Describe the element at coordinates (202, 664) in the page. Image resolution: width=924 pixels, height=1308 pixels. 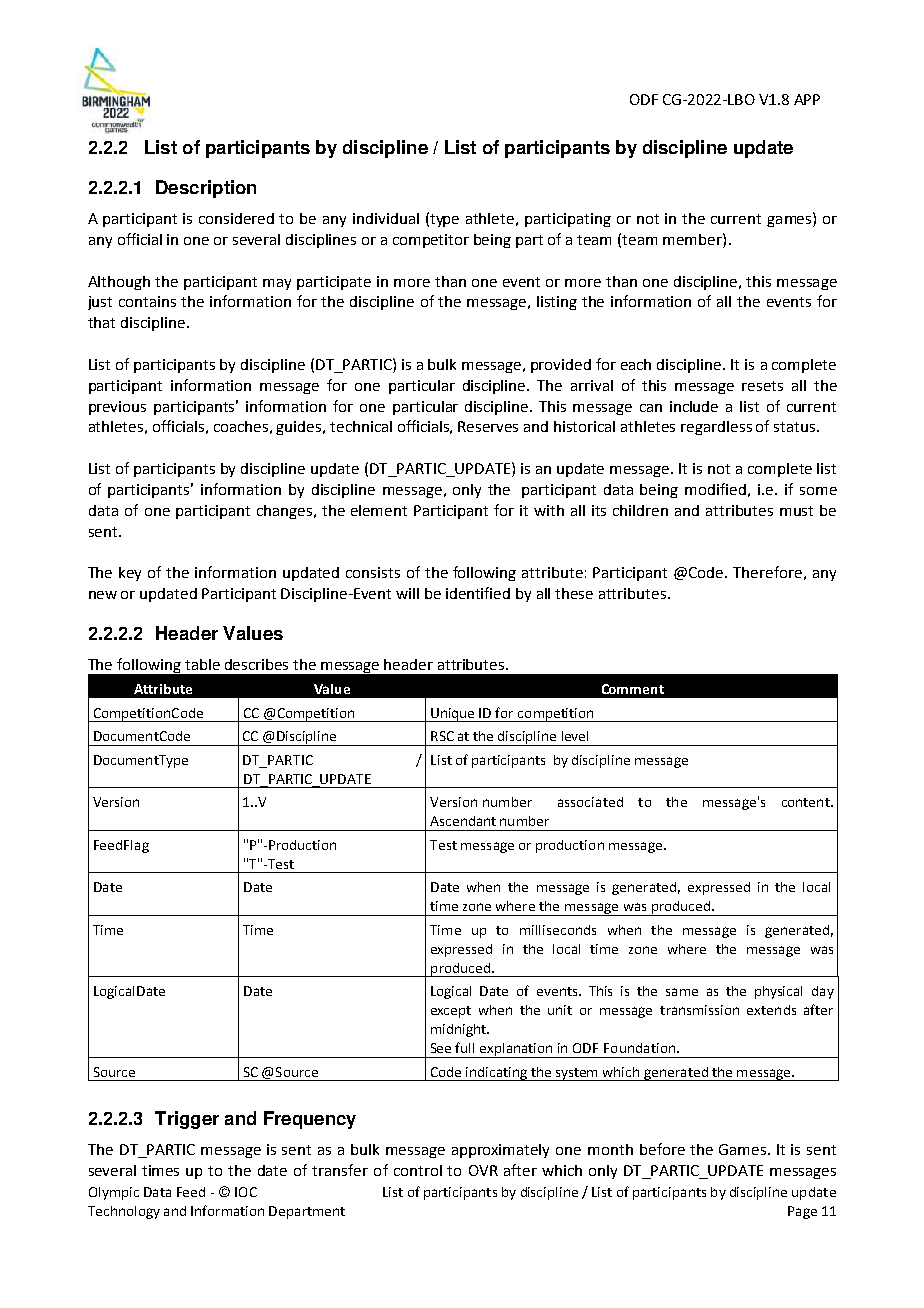
I see `table` at that location.
